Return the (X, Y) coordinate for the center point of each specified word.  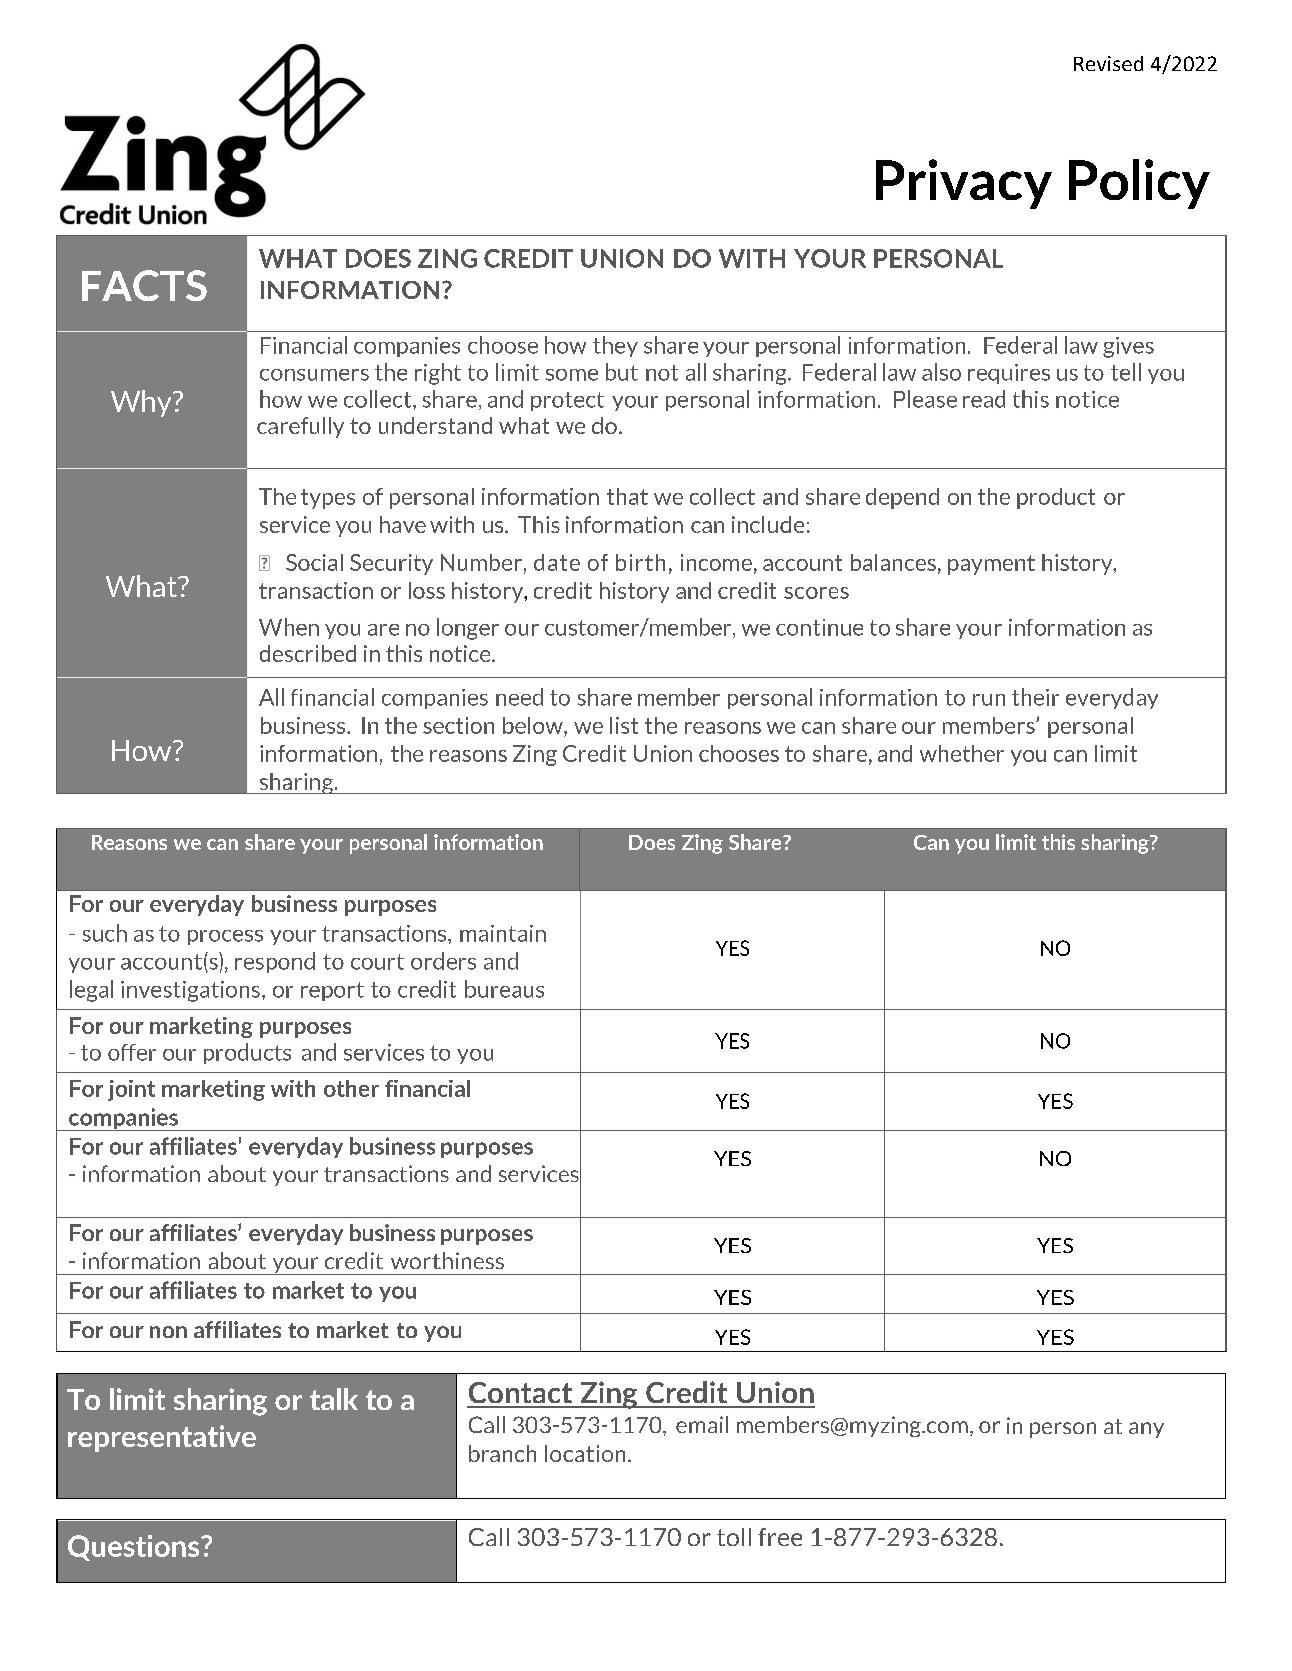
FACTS (144, 285)
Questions (135, 1548)
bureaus (504, 989)
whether (962, 753)
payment (991, 565)
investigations (190, 991)
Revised (1108, 63)
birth (640, 562)
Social (314, 562)
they (615, 346)
